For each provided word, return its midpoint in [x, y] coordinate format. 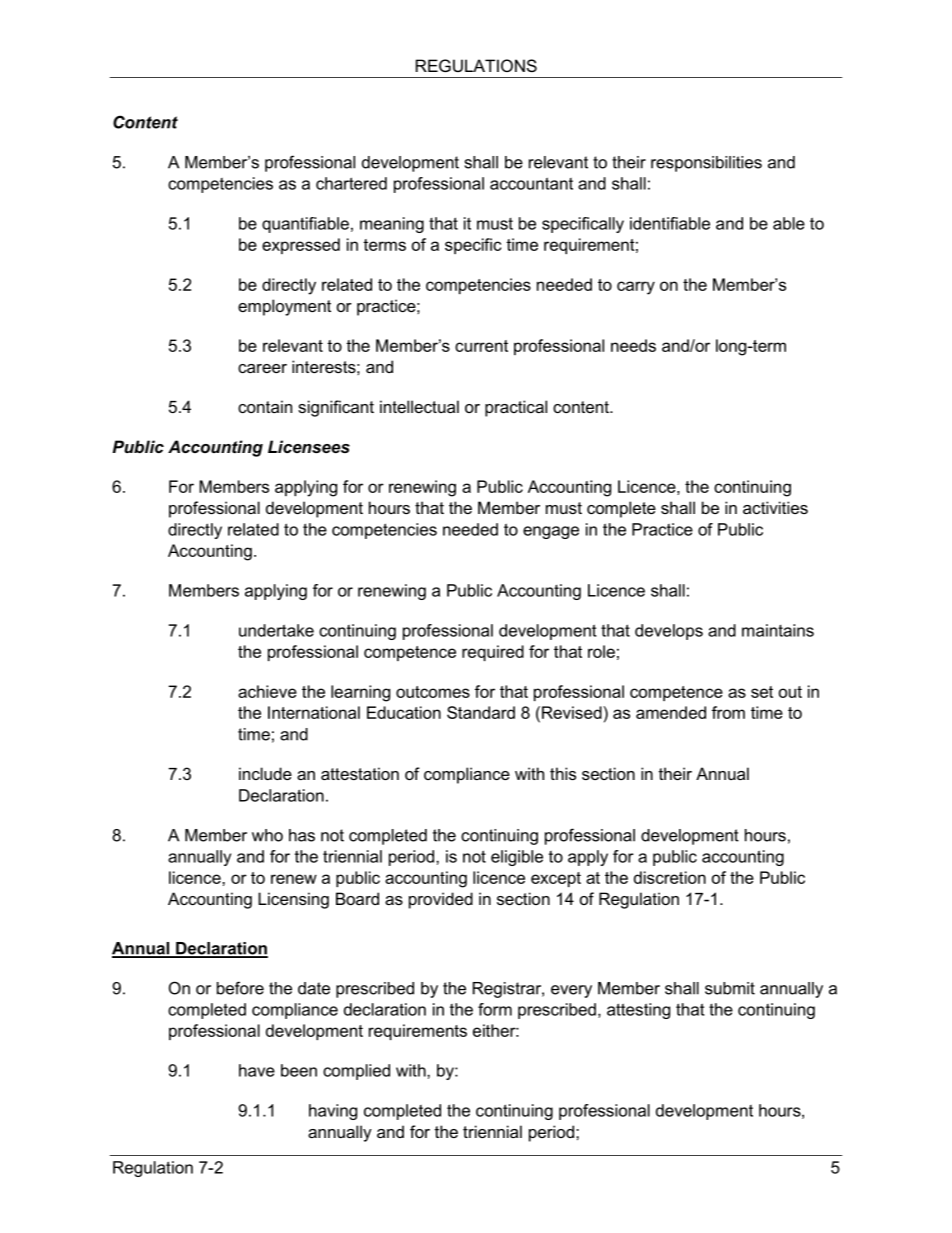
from [728, 712]
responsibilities [706, 164]
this [563, 773]
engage [551, 532]
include [265, 773]
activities [775, 507]
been [299, 1070]
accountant [531, 183]
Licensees [309, 446]
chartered [351, 183]
